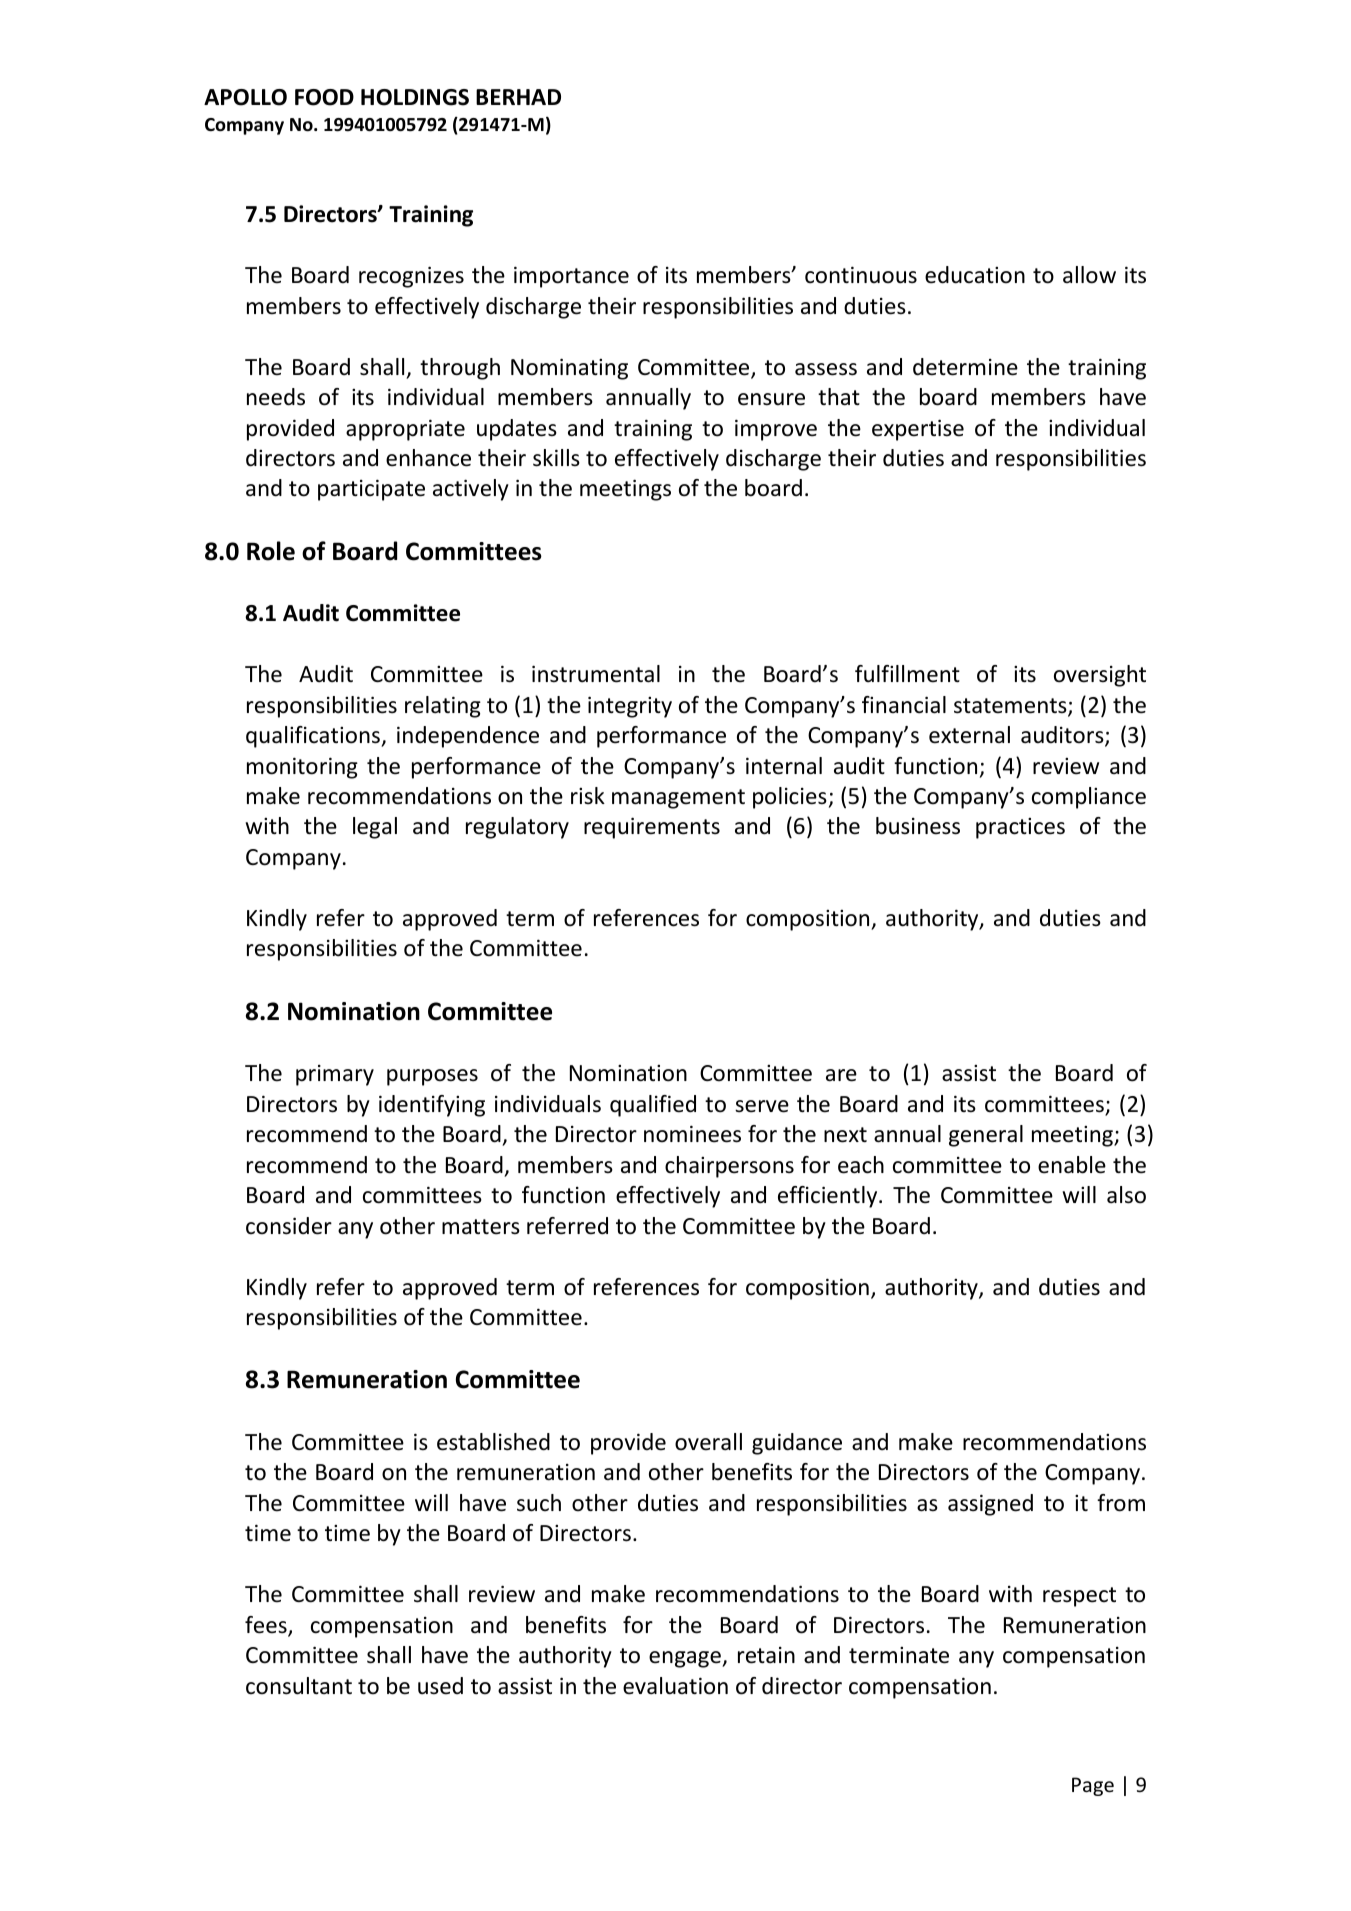  What do you see at coordinates (289, 1226) in the screenshot?
I see `consider` at bounding box center [289, 1226].
